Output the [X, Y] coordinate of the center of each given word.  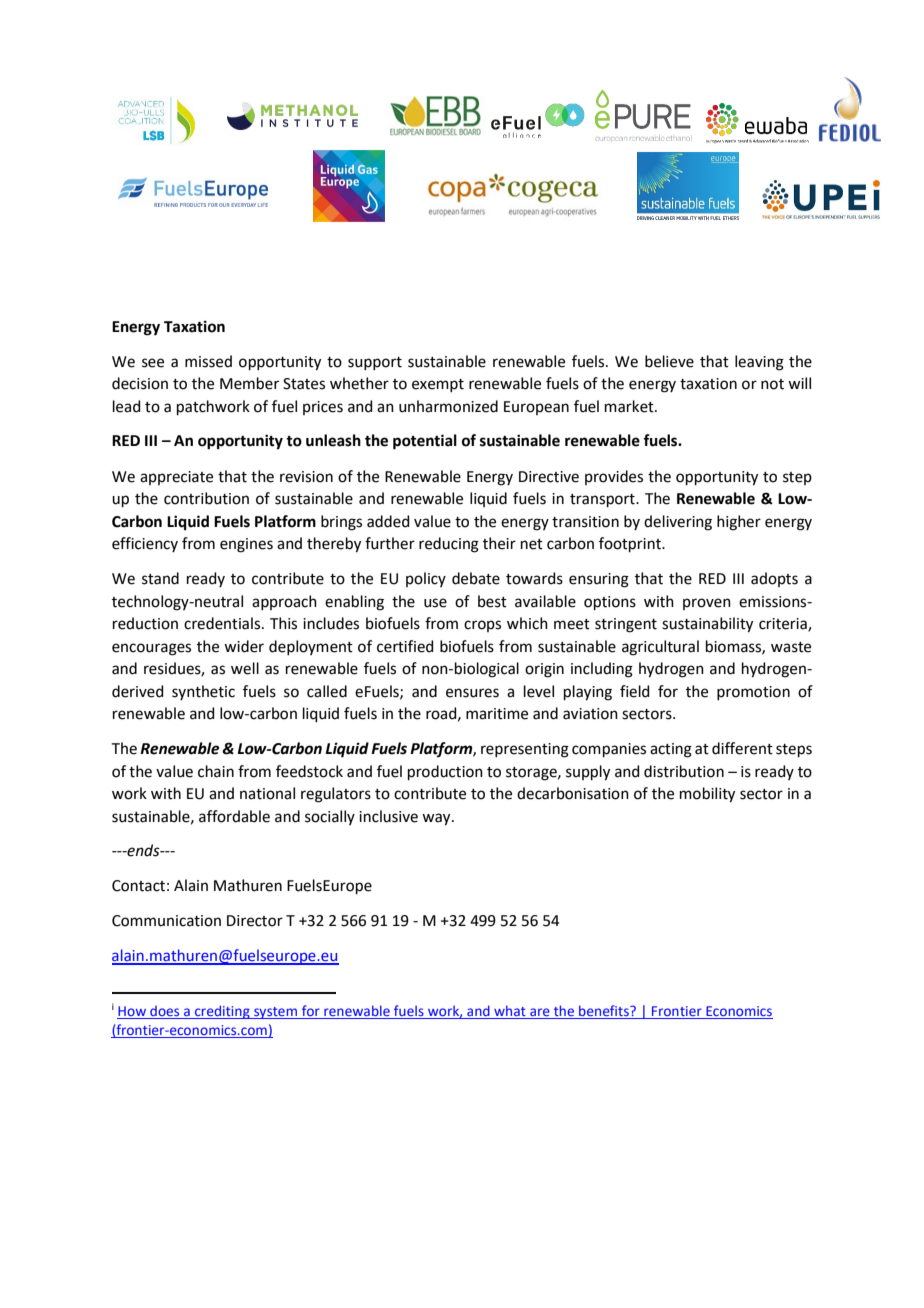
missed [208, 361]
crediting [222, 1012]
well [245, 668]
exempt [438, 385]
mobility [707, 795]
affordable [234, 816]
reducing [449, 545]
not [772, 384]
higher [739, 523]
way [437, 819]
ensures [472, 693]
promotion [753, 693]
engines [246, 545]
